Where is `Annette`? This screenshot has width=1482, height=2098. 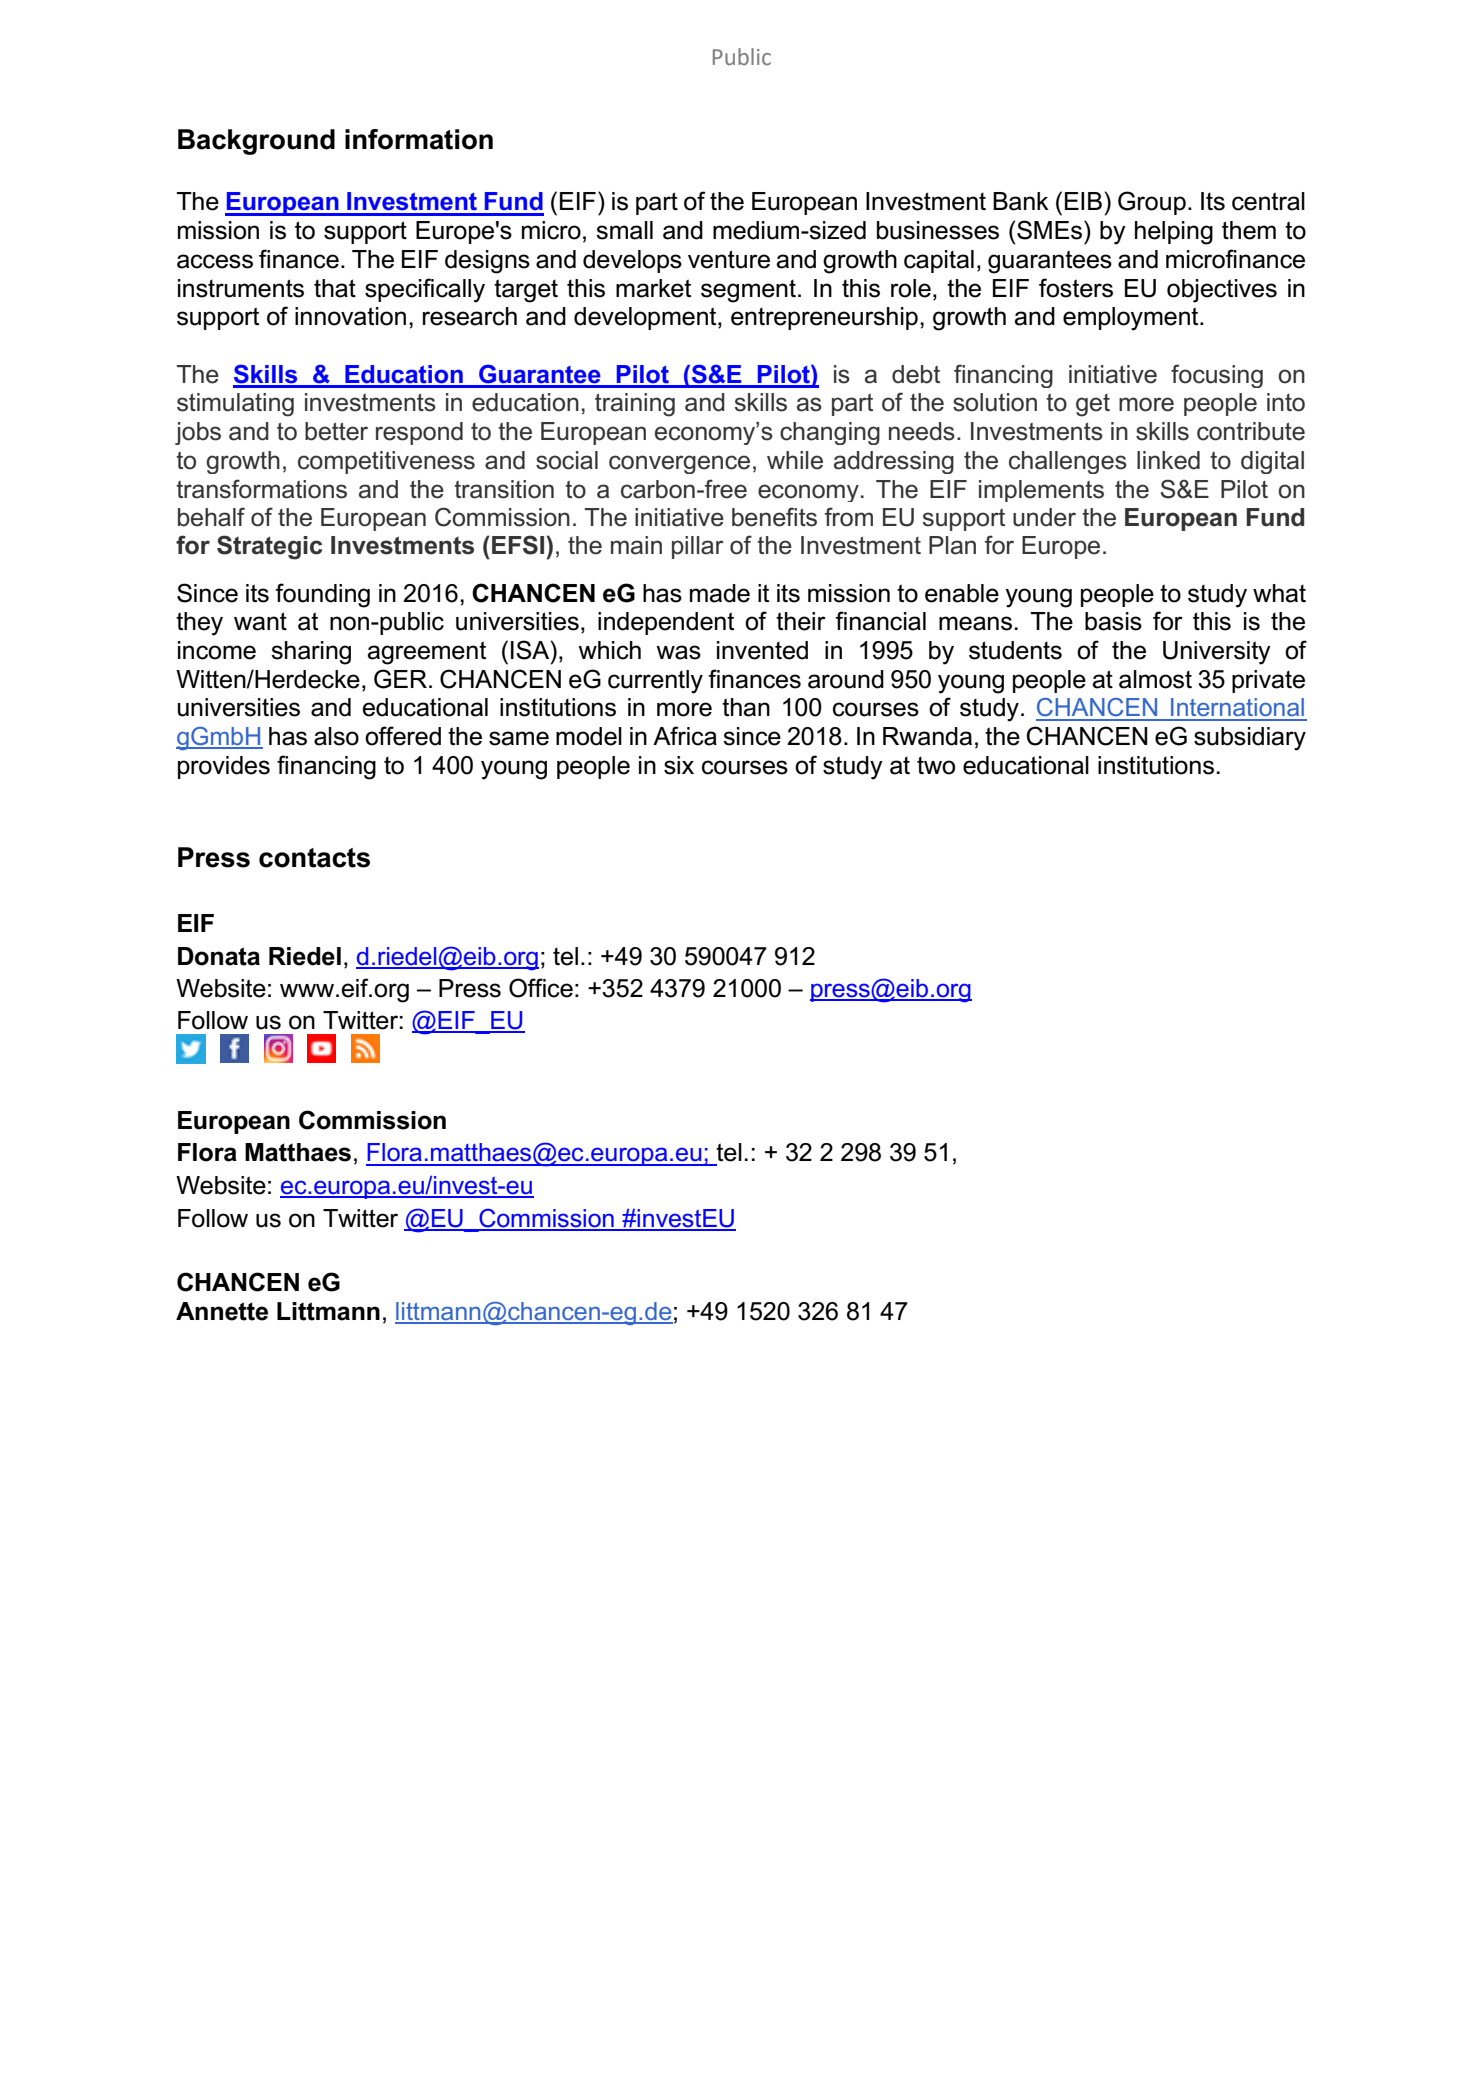 Annette is located at coordinates (222, 1311).
